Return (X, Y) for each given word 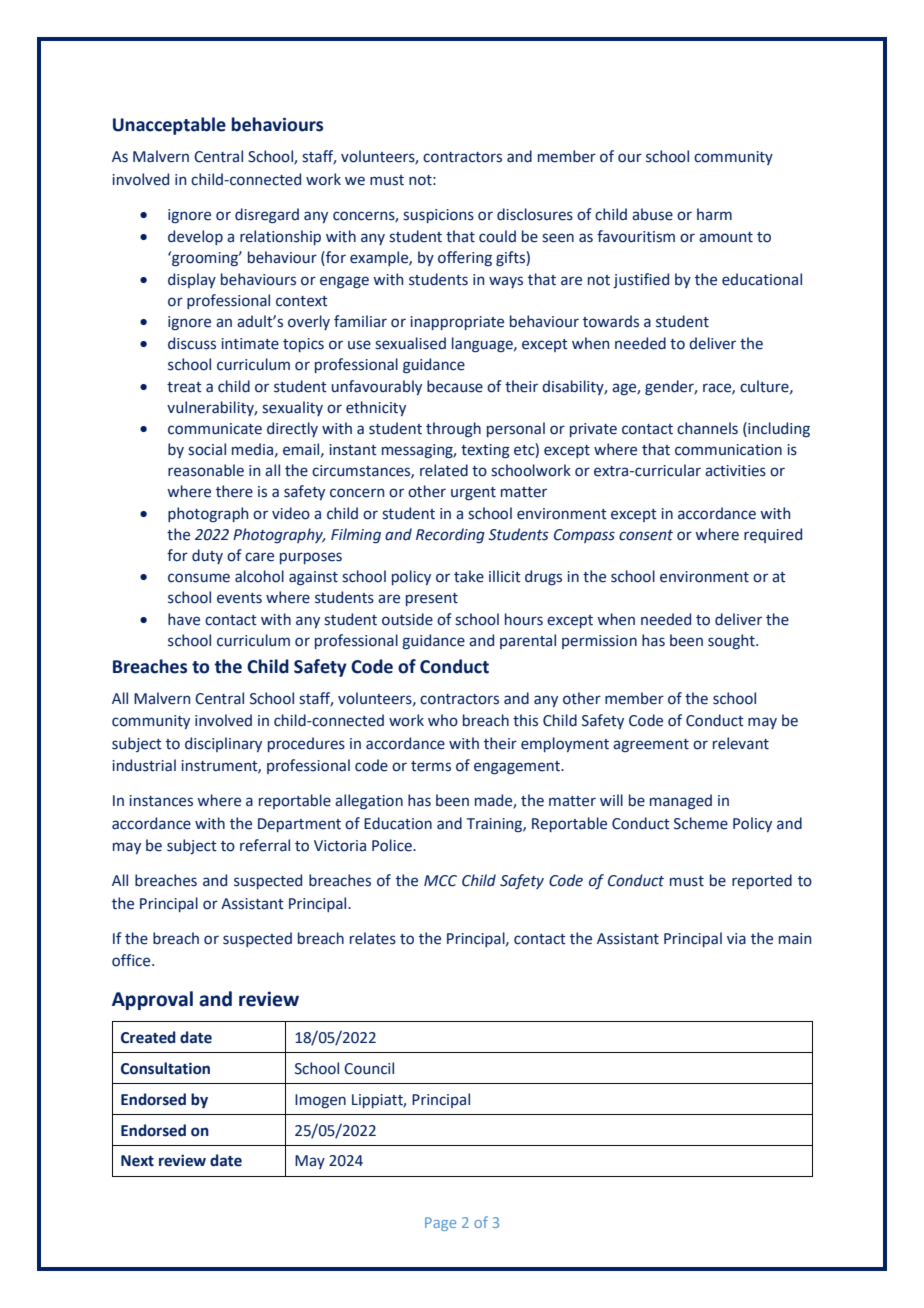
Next (137, 1161)
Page (440, 1224)
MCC (440, 881)
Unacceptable (169, 126)
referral (265, 845)
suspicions (438, 216)
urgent (473, 493)
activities (735, 471)
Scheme (701, 823)
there (234, 491)
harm (714, 214)
